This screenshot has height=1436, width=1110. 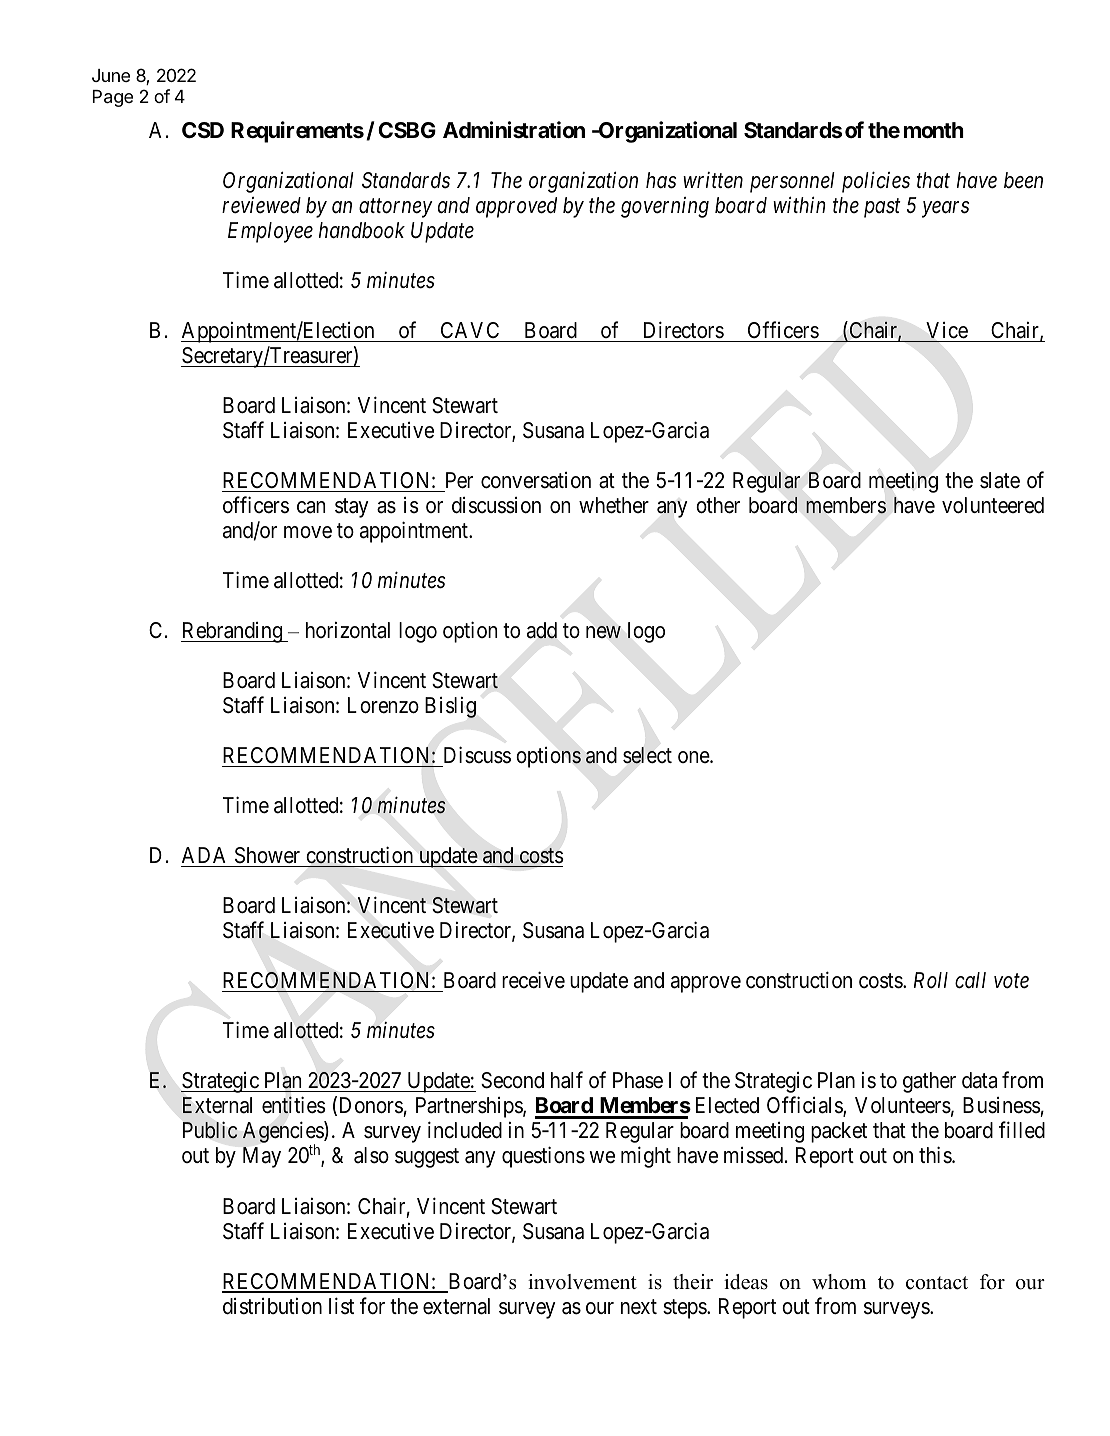 What do you see at coordinates (934, 130) in the screenshot?
I see `month` at bounding box center [934, 130].
